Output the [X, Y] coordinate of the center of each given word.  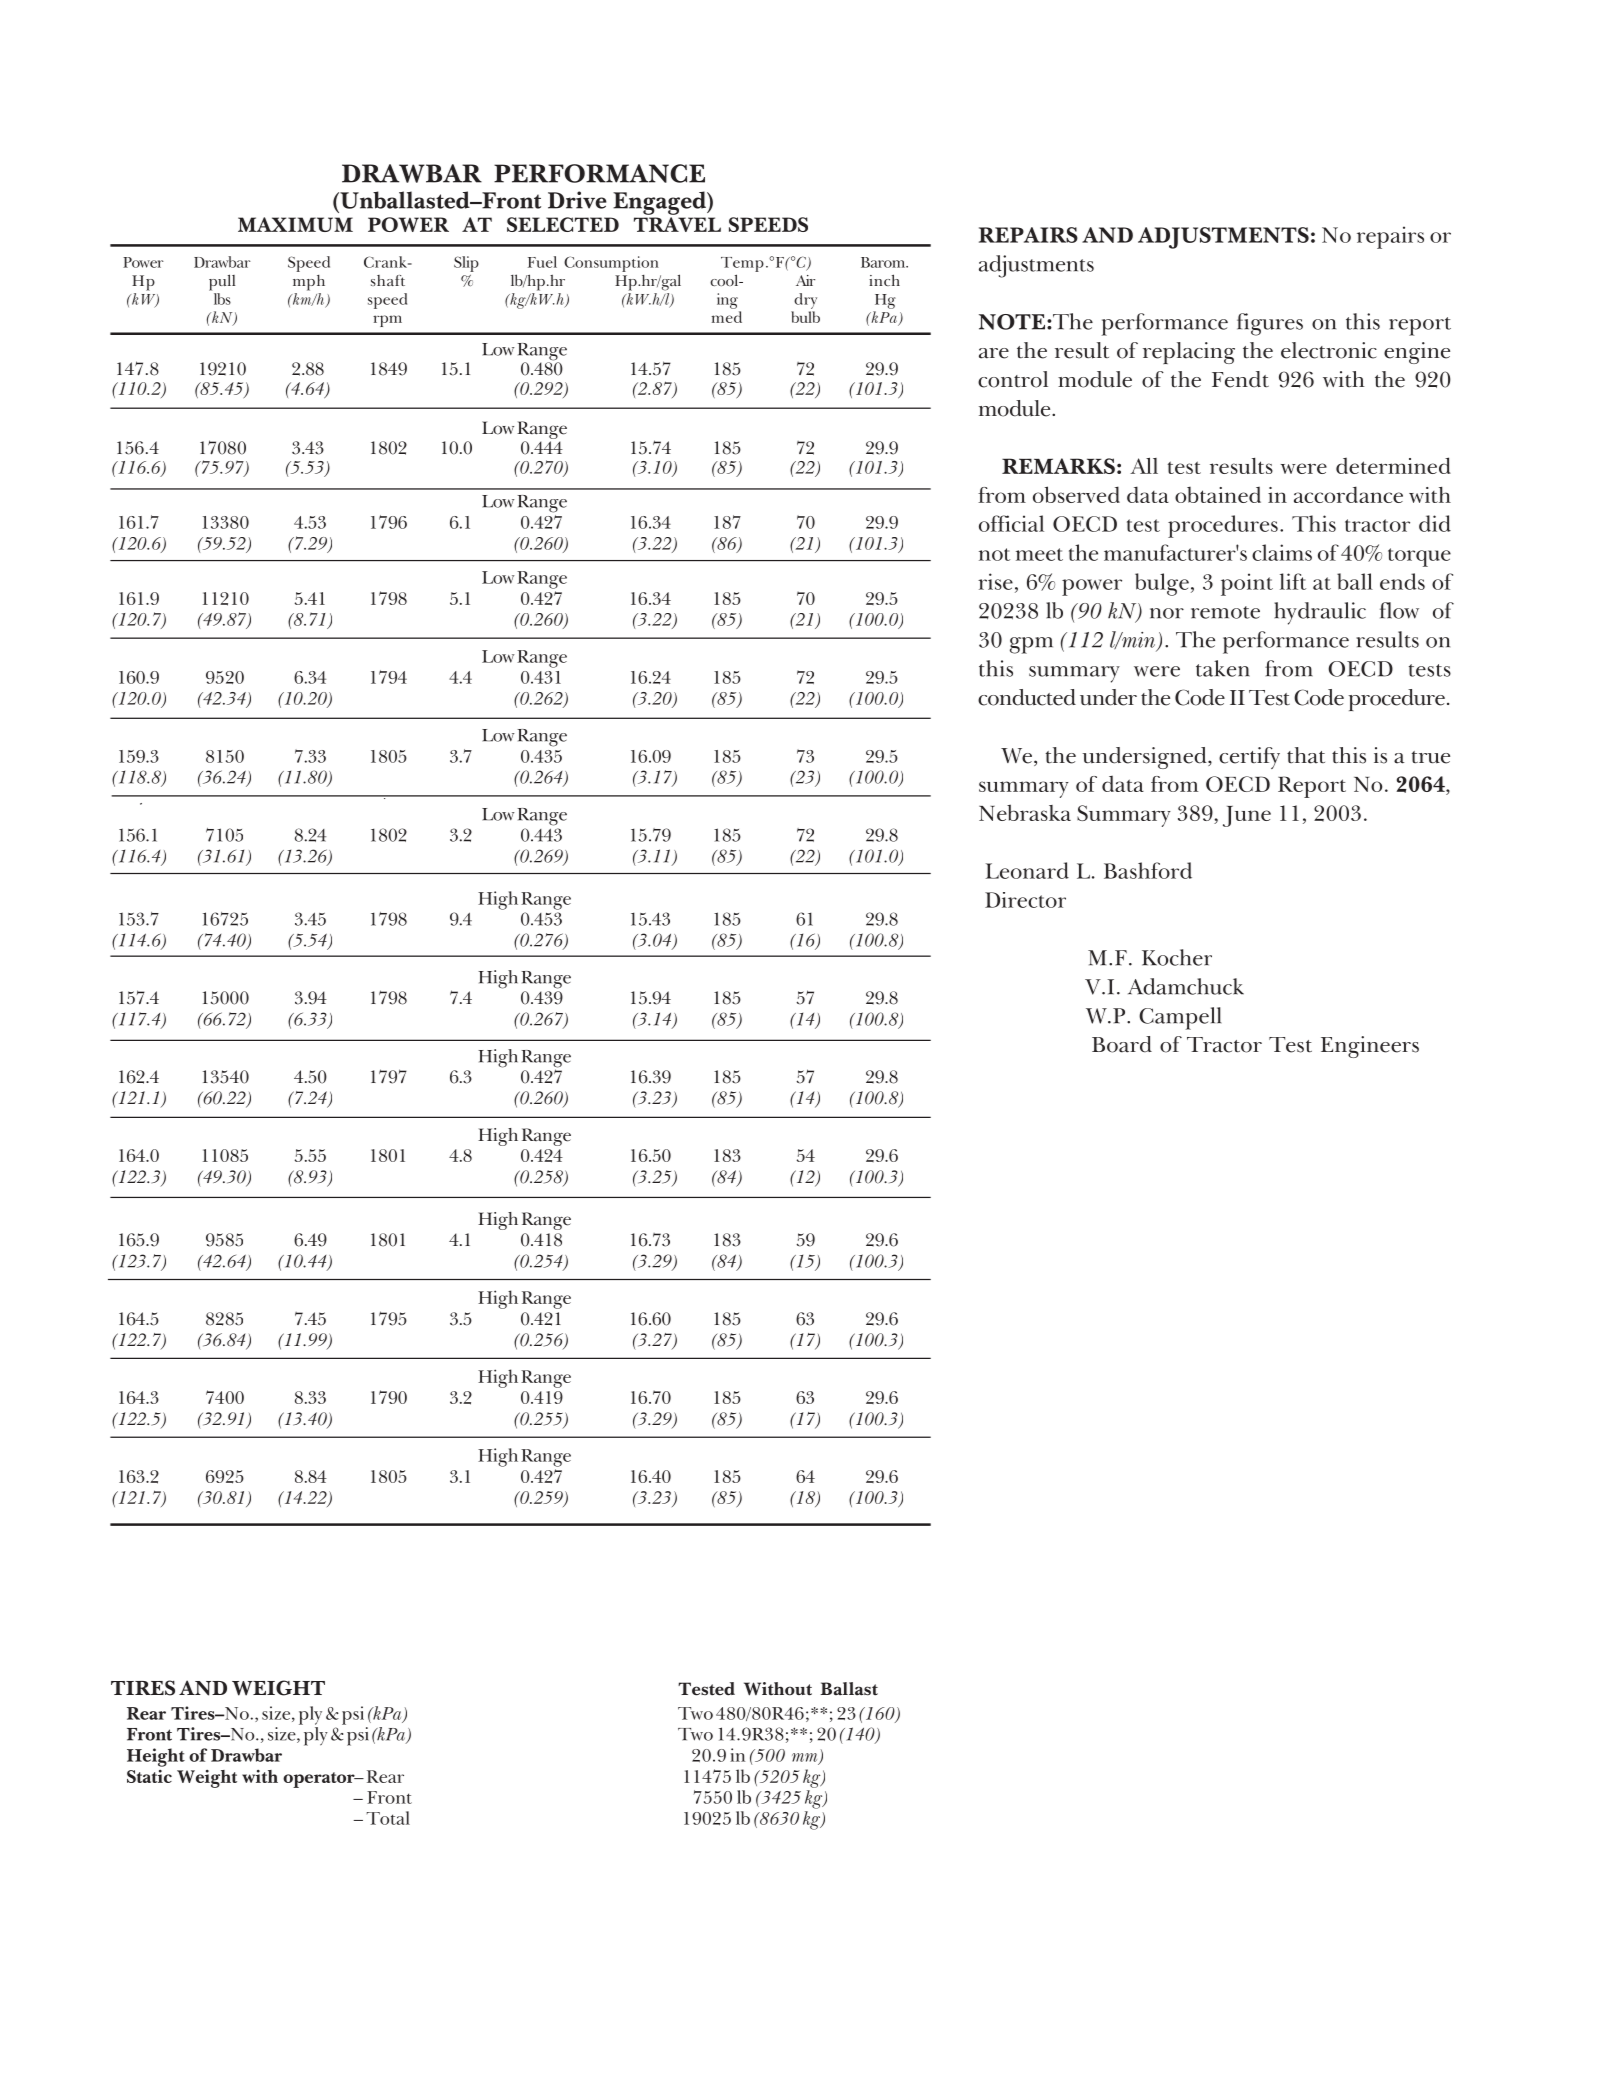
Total [388, 1818]
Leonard [1027, 870]
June [1247, 816]
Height [156, 1757]
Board [1122, 1044]
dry [805, 301]
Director [1025, 900]
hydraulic [1320, 613]
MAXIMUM [295, 224]
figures [1270, 324]
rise [995, 581]
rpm [387, 321]
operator [320, 1780]
